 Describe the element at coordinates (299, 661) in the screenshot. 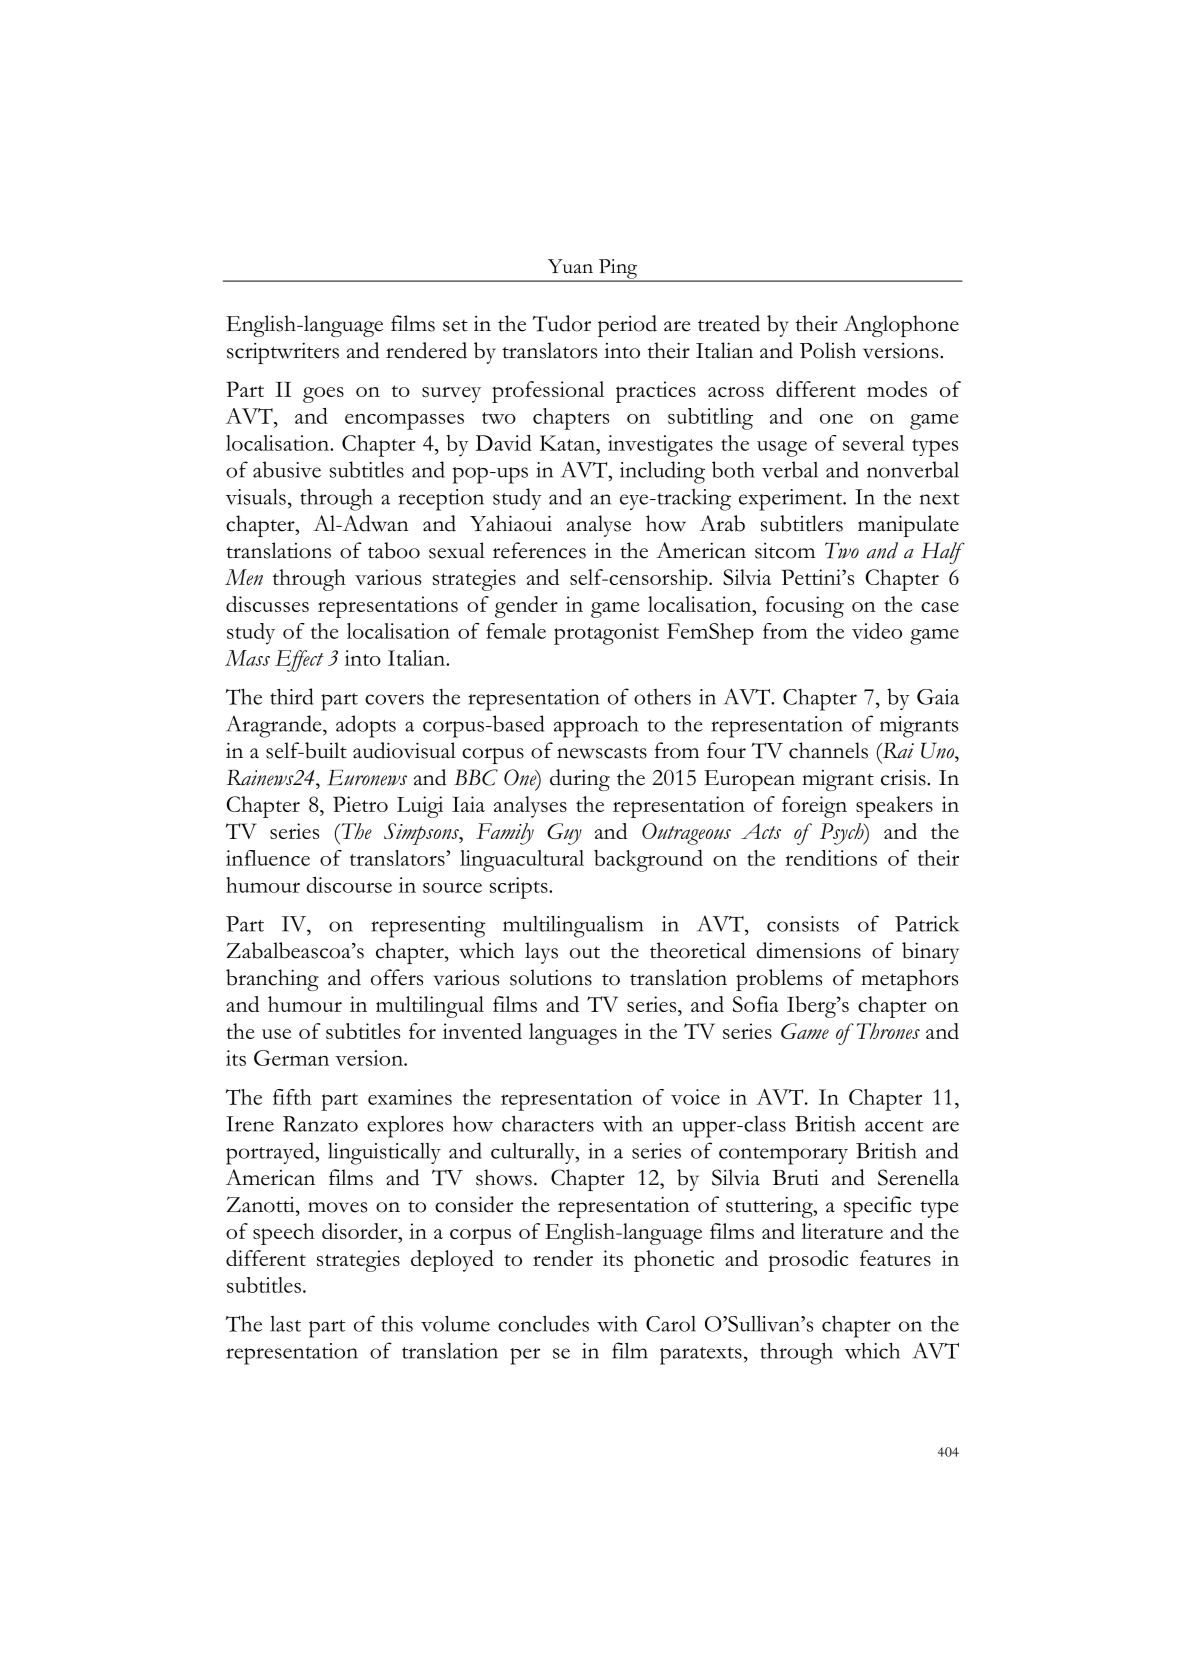

I see `Effect` at that location.
